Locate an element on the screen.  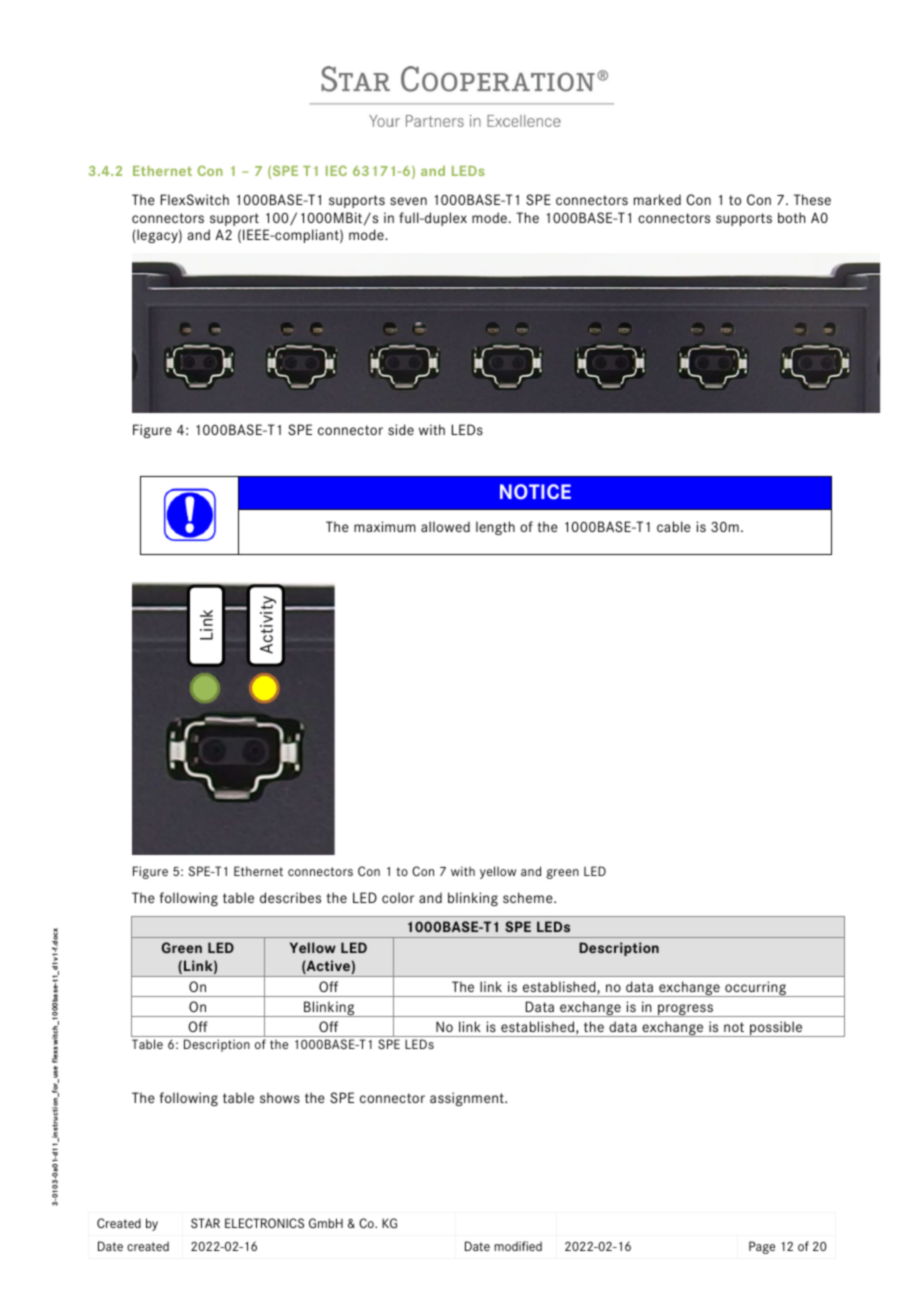
IEC is located at coordinates (336, 170).
